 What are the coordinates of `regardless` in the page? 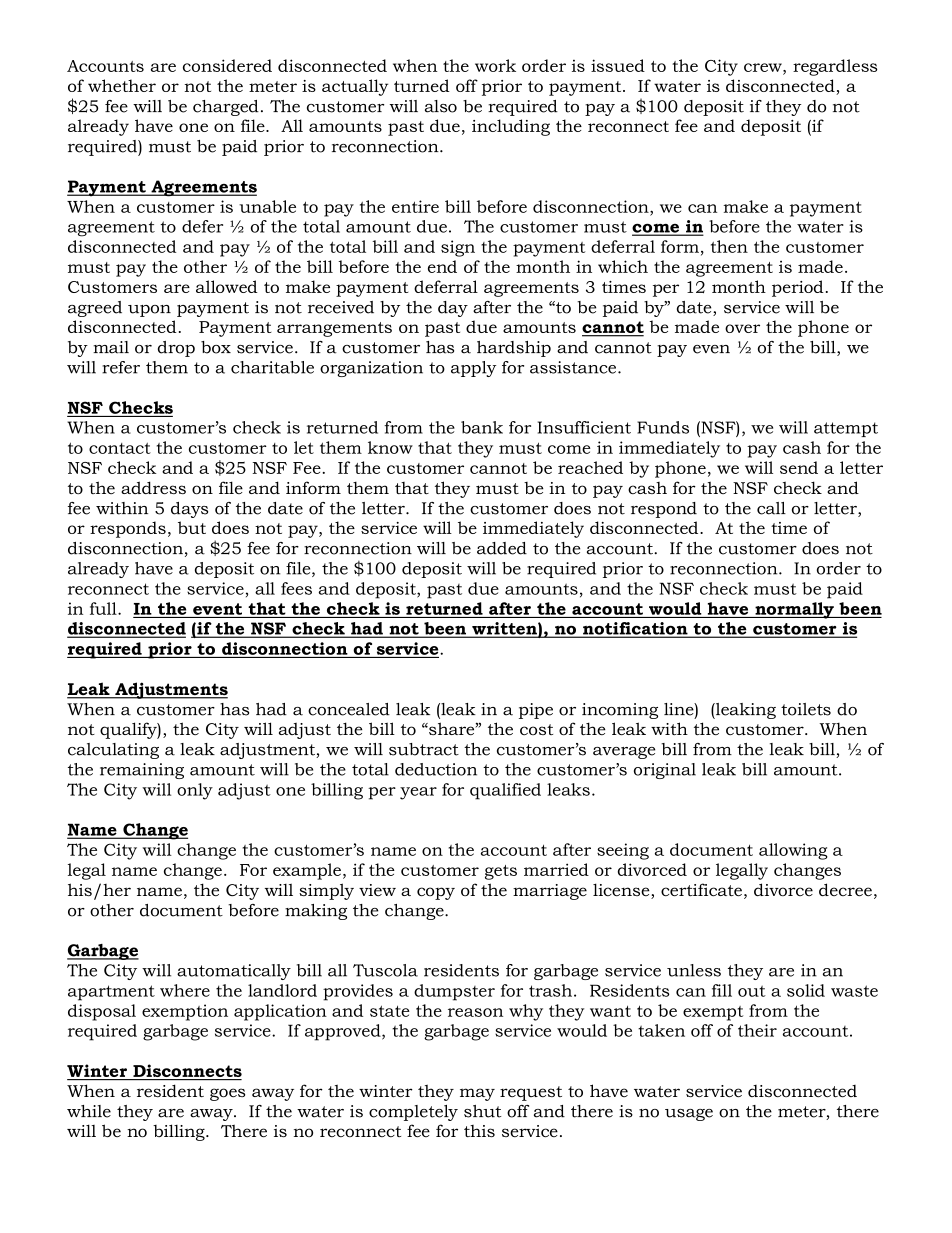 It's located at (835, 67).
